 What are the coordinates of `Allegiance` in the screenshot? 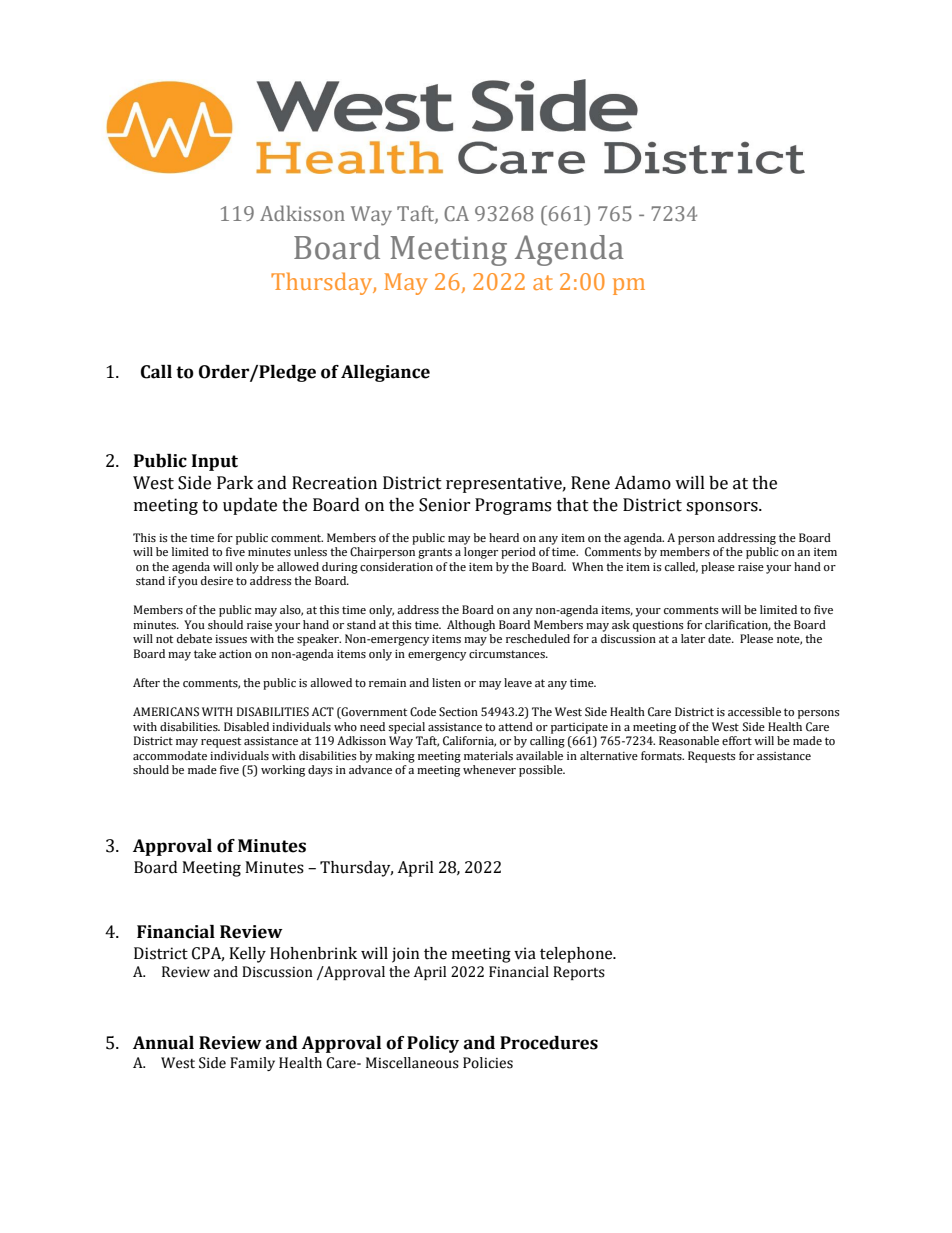 It's located at (385, 373).
